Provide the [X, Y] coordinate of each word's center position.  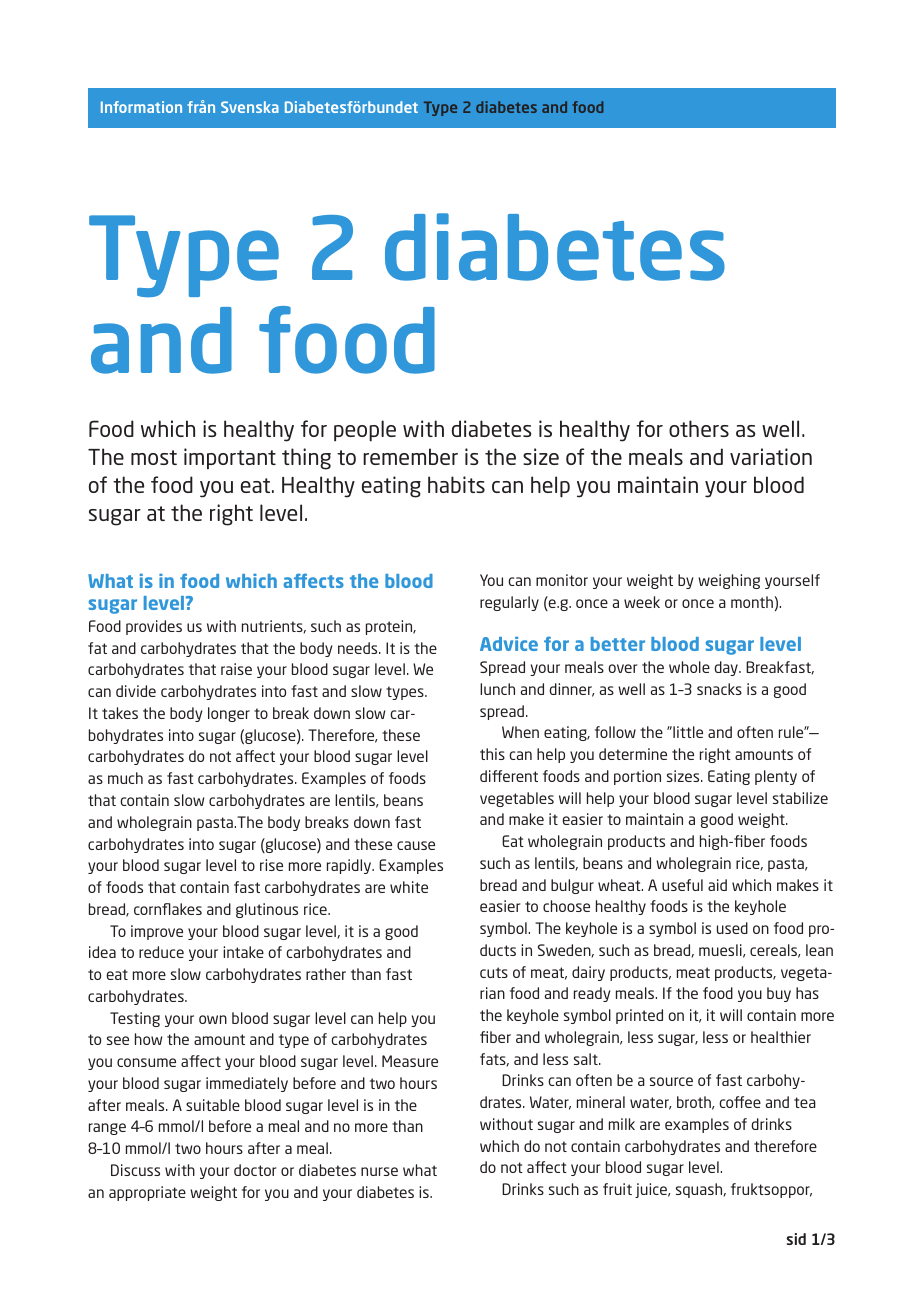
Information [141, 107]
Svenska [250, 107]
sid [796, 1239]
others [699, 428]
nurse [379, 1171]
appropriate [147, 1193]
